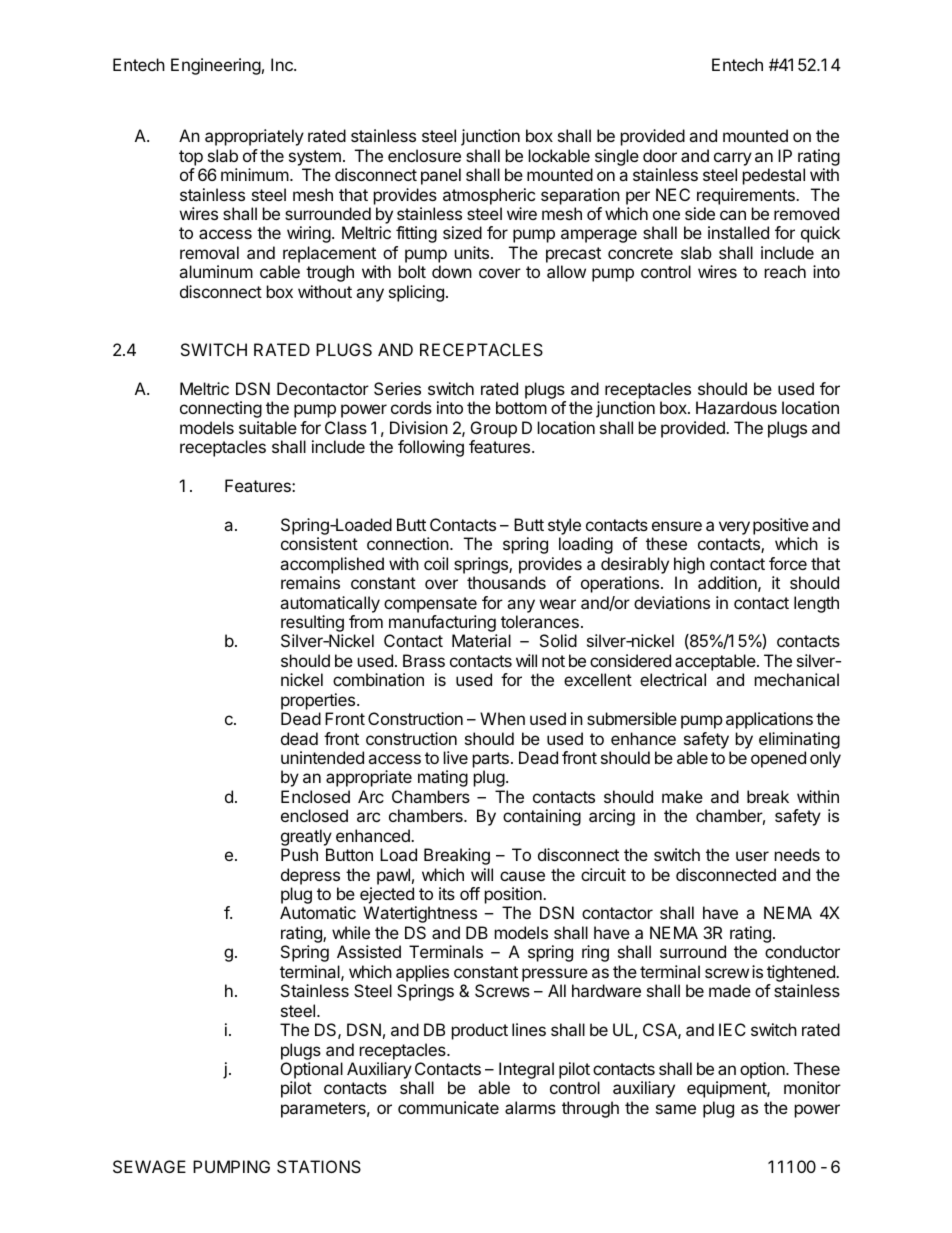 This screenshot has height=1233, width=952. I want to click on style, so click(564, 526).
